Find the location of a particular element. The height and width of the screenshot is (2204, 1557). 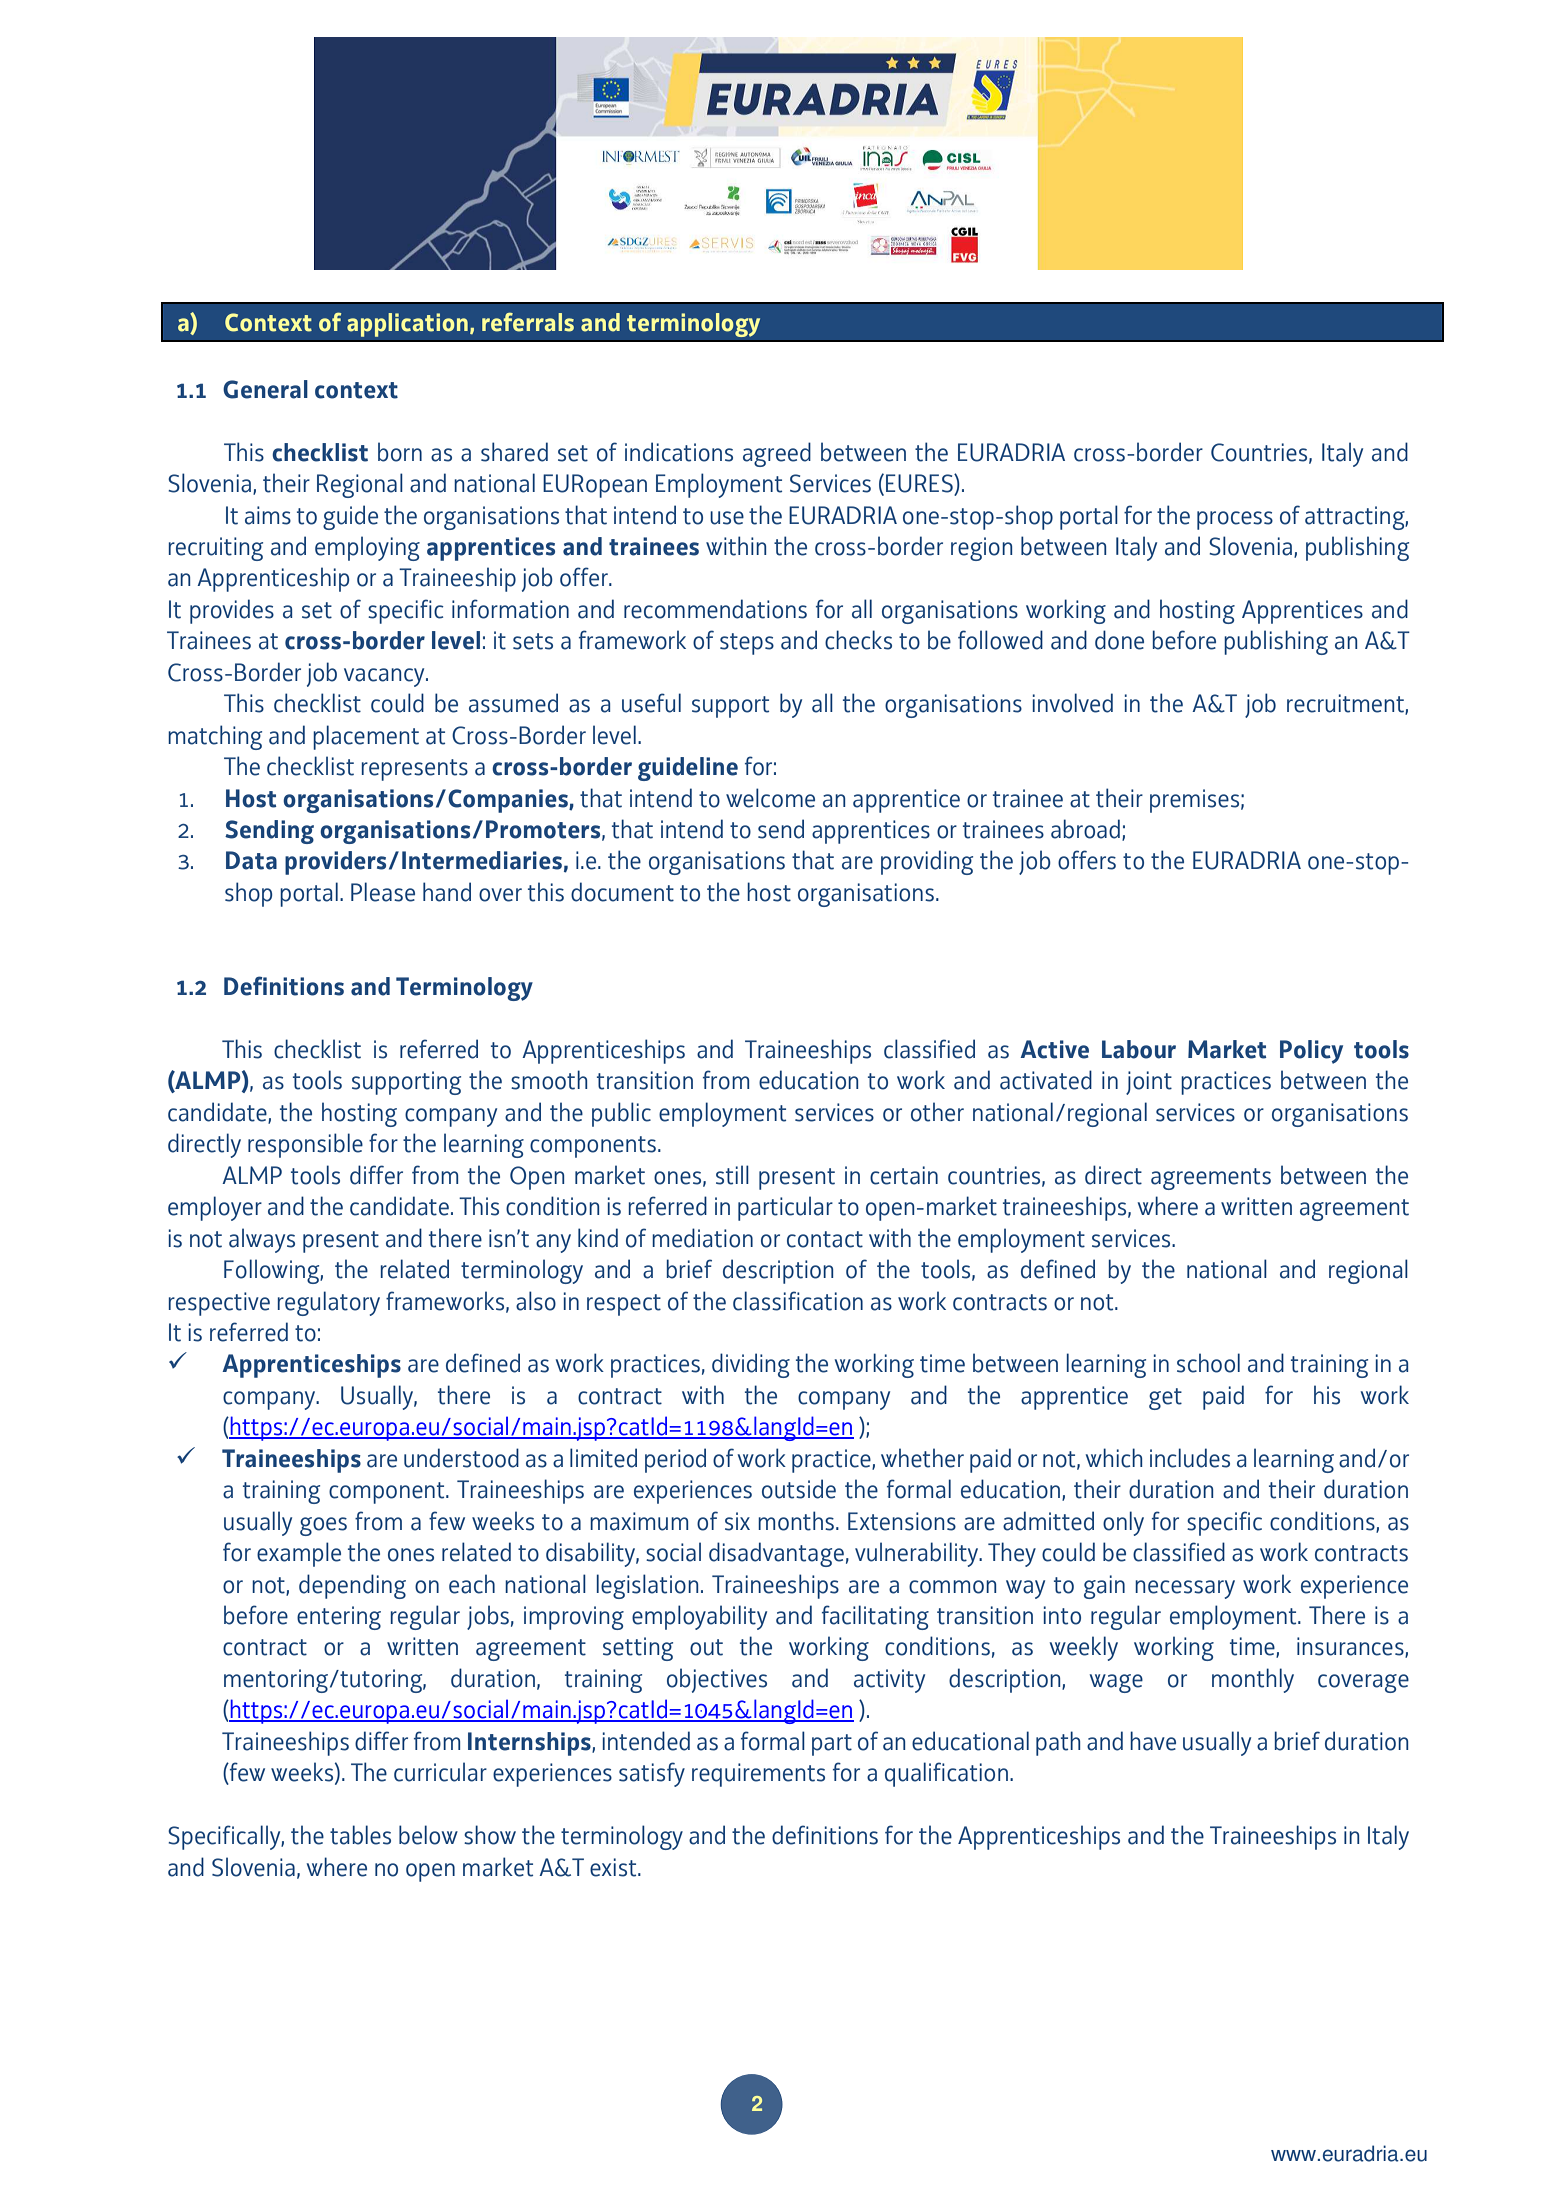

application is located at coordinates (407, 325).
